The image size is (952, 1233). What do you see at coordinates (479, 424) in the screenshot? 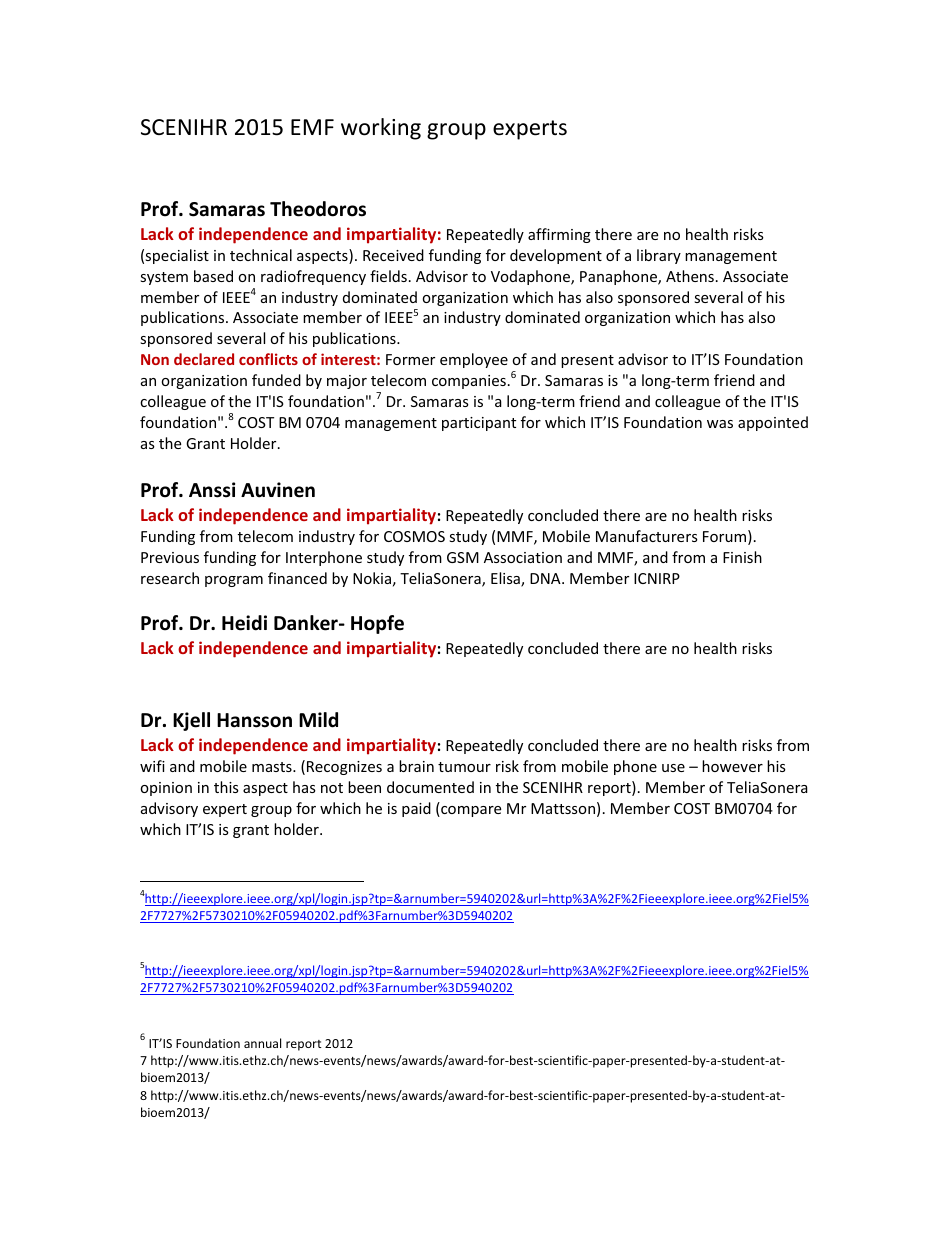
I see `participant` at bounding box center [479, 424].
